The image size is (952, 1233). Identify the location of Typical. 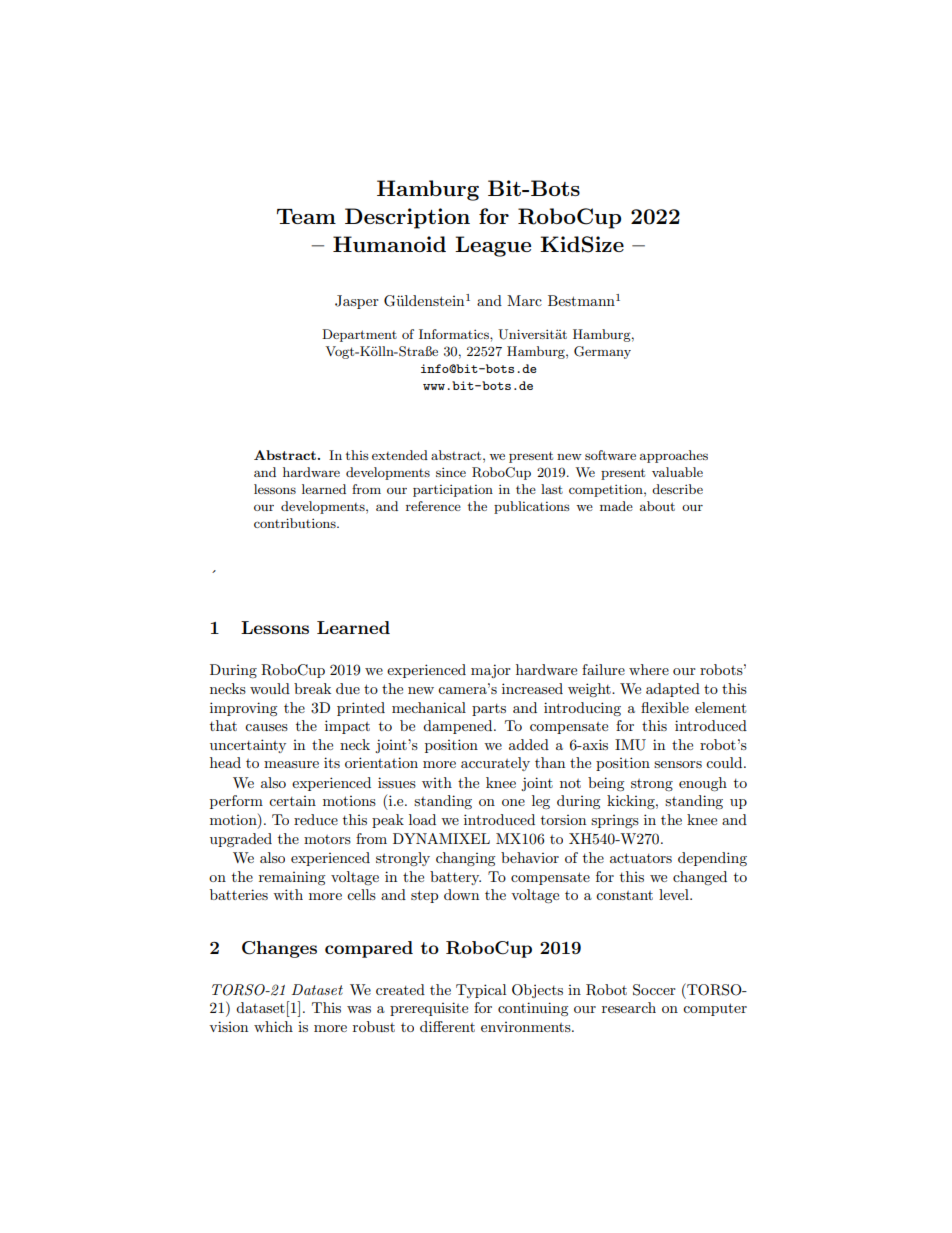
(481, 991).
